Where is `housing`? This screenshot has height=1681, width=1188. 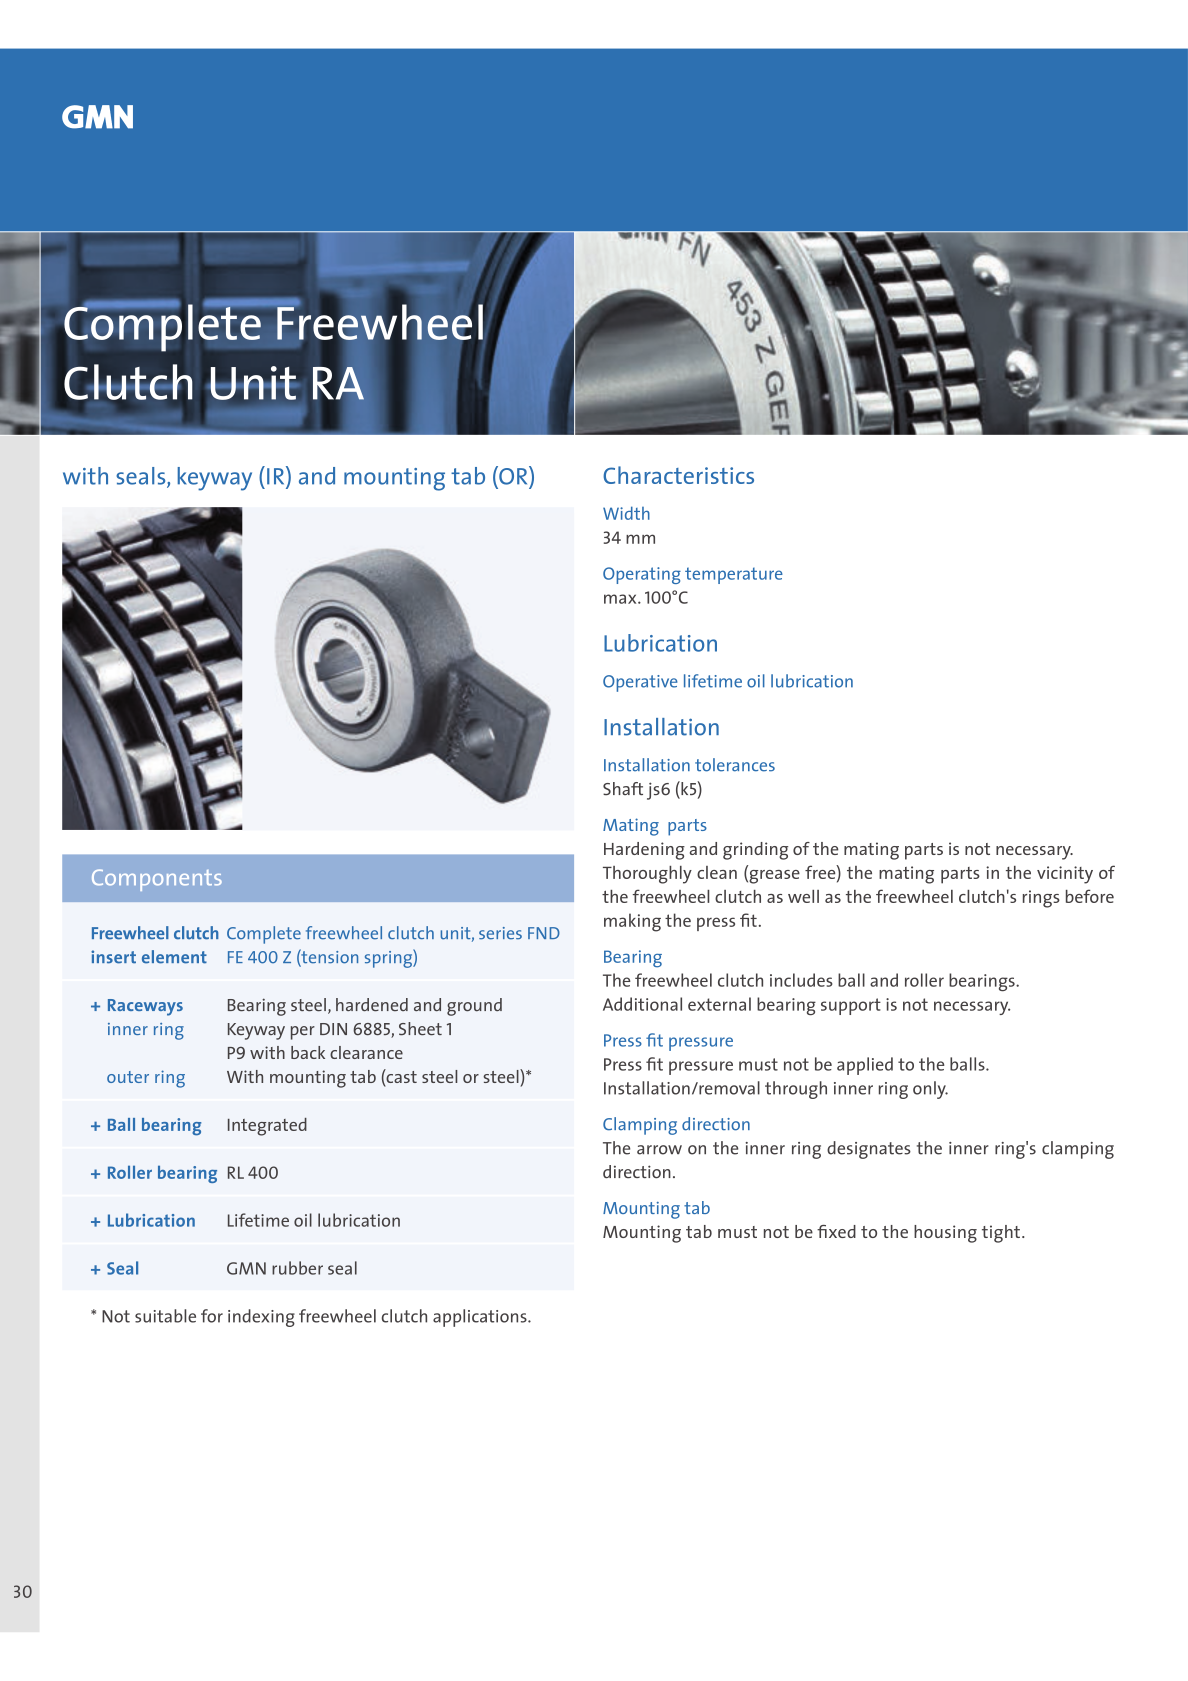 housing is located at coordinates (945, 1234).
